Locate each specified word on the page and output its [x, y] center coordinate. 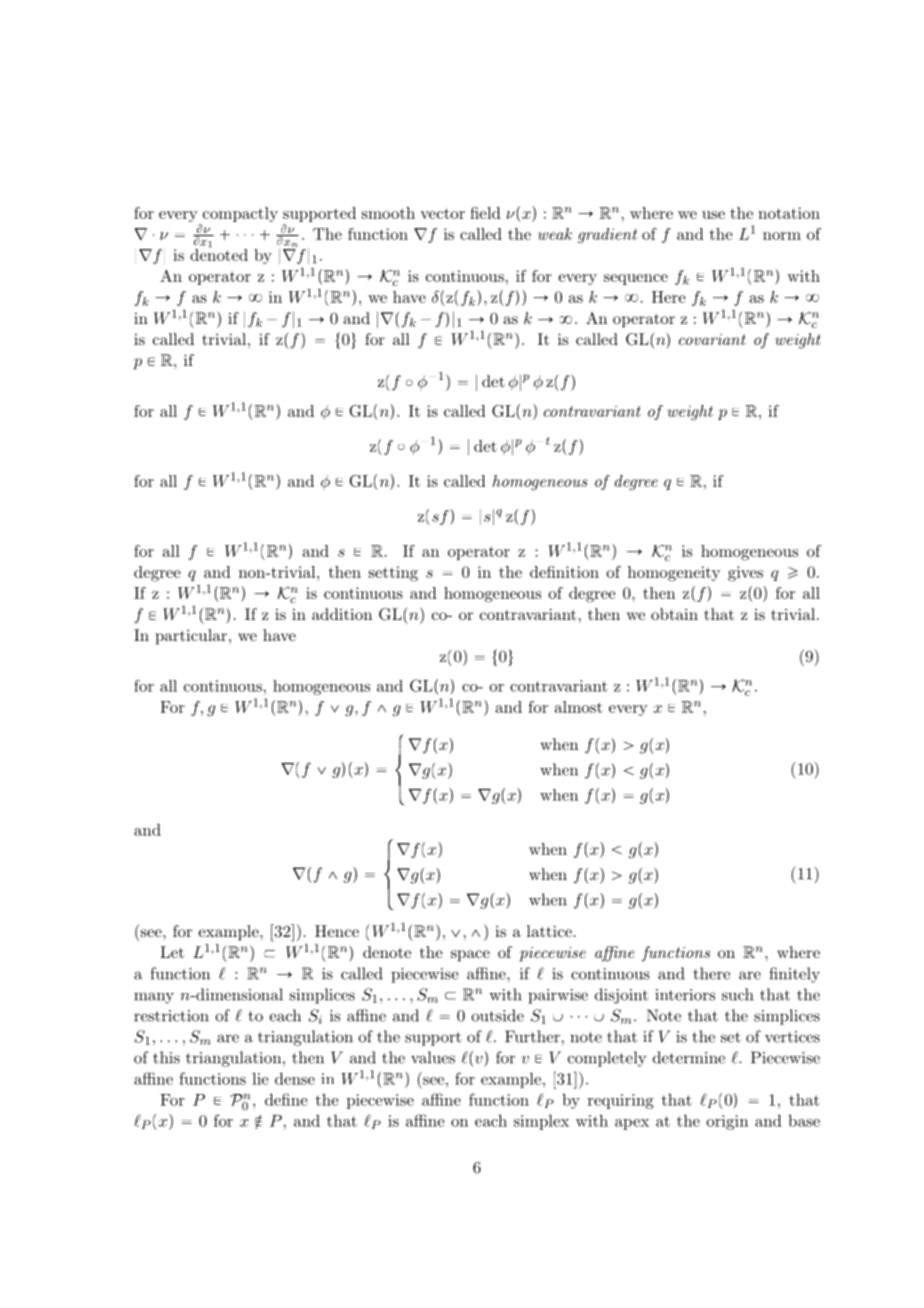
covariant [712, 339]
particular [191, 637]
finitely [794, 975]
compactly [239, 216]
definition [564, 572]
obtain [674, 614]
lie [260, 1078]
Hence [337, 931]
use [713, 215]
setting [393, 574]
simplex [541, 1122]
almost [578, 707]
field [485, 213]
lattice [549, 931]
